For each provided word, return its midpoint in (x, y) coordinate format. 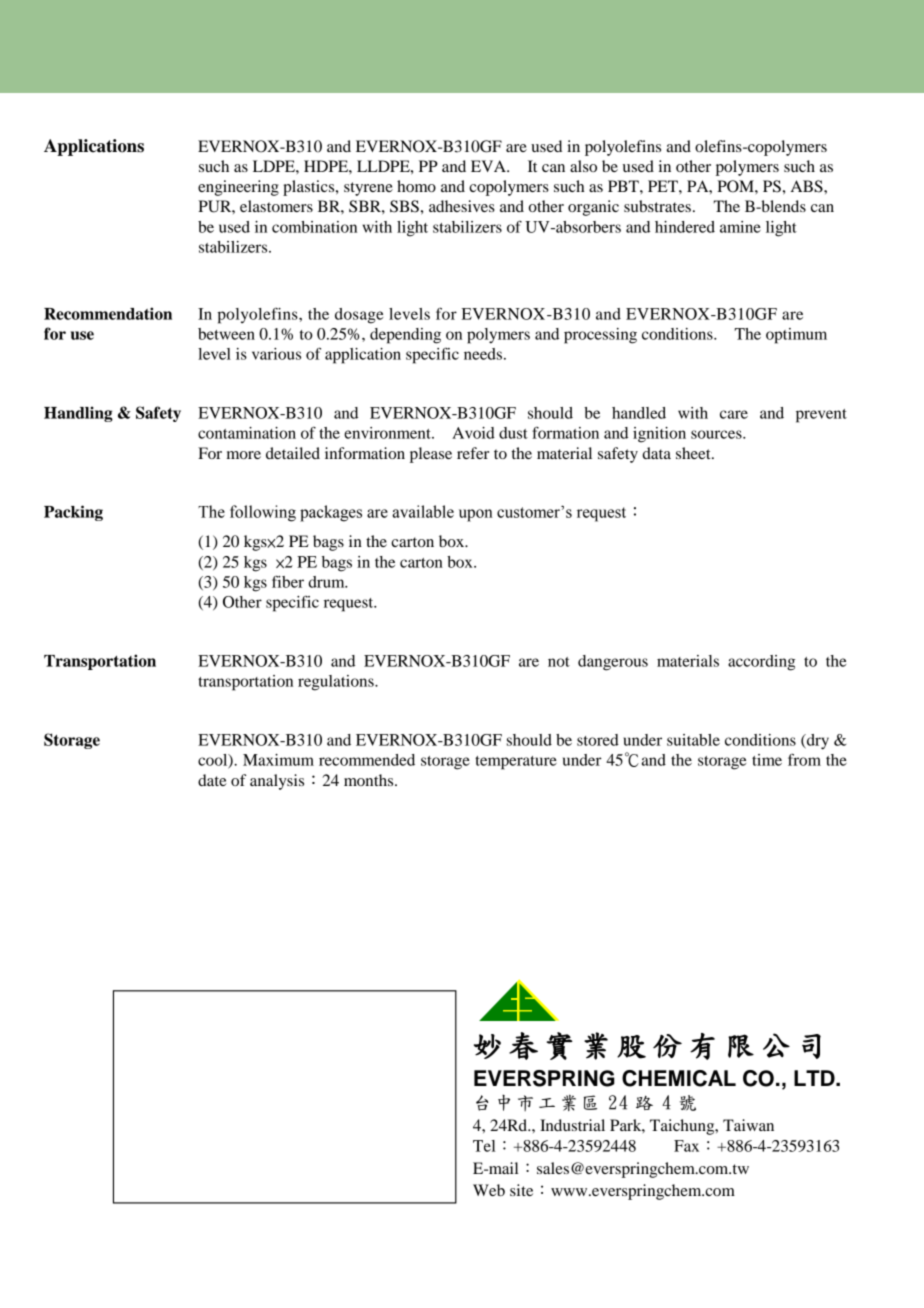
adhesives (462, 206)
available (423, 511)
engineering (238, 188)
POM (736, 186)
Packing (73, 513)
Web (489, 1190)
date (212, 780)
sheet (694, 453)
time (767, 760)
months (370, 780)
